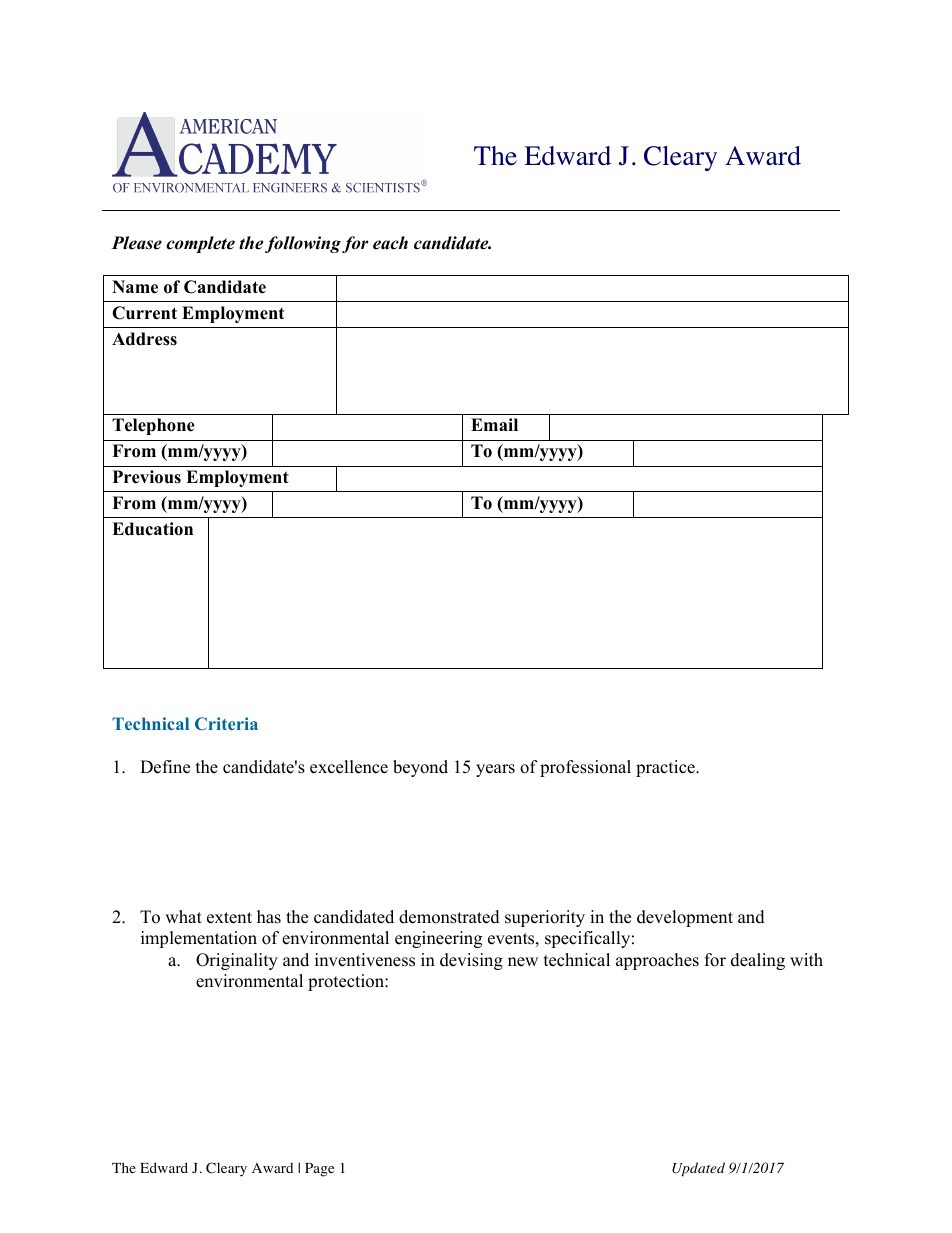 This screenshot has height=1233, width=952. What do you see at coordinates (200, 244) in the screenshot?
I see `complete` at bounding box center [200, 244].
